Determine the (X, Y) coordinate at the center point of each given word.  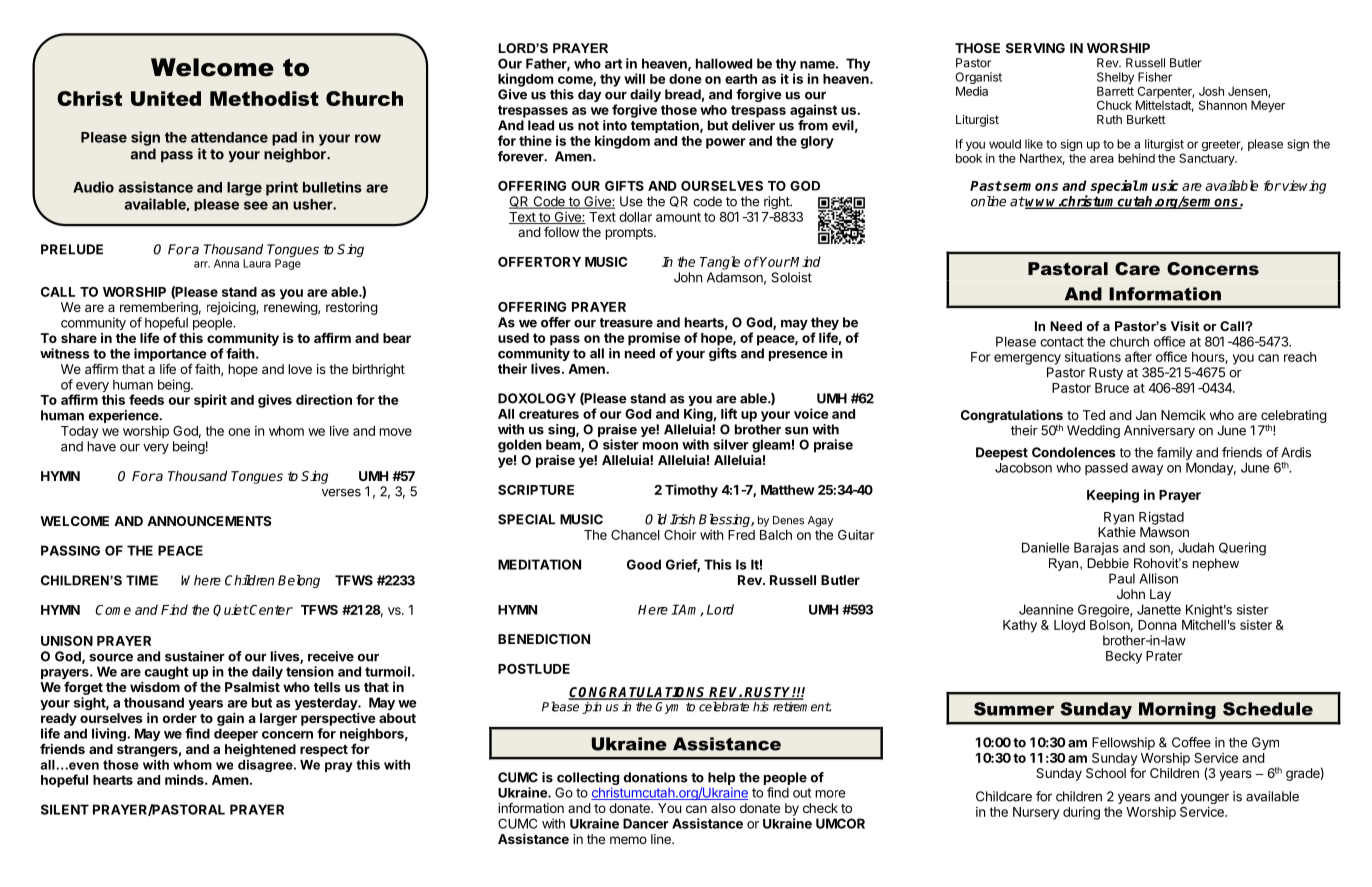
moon (660, 446)
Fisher (1155, 77)
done (685, 79)
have (101, 446)
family (1175, 453)
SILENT (65, 809)
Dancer (646, 823)
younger (1205, 800)
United (166, 98)
